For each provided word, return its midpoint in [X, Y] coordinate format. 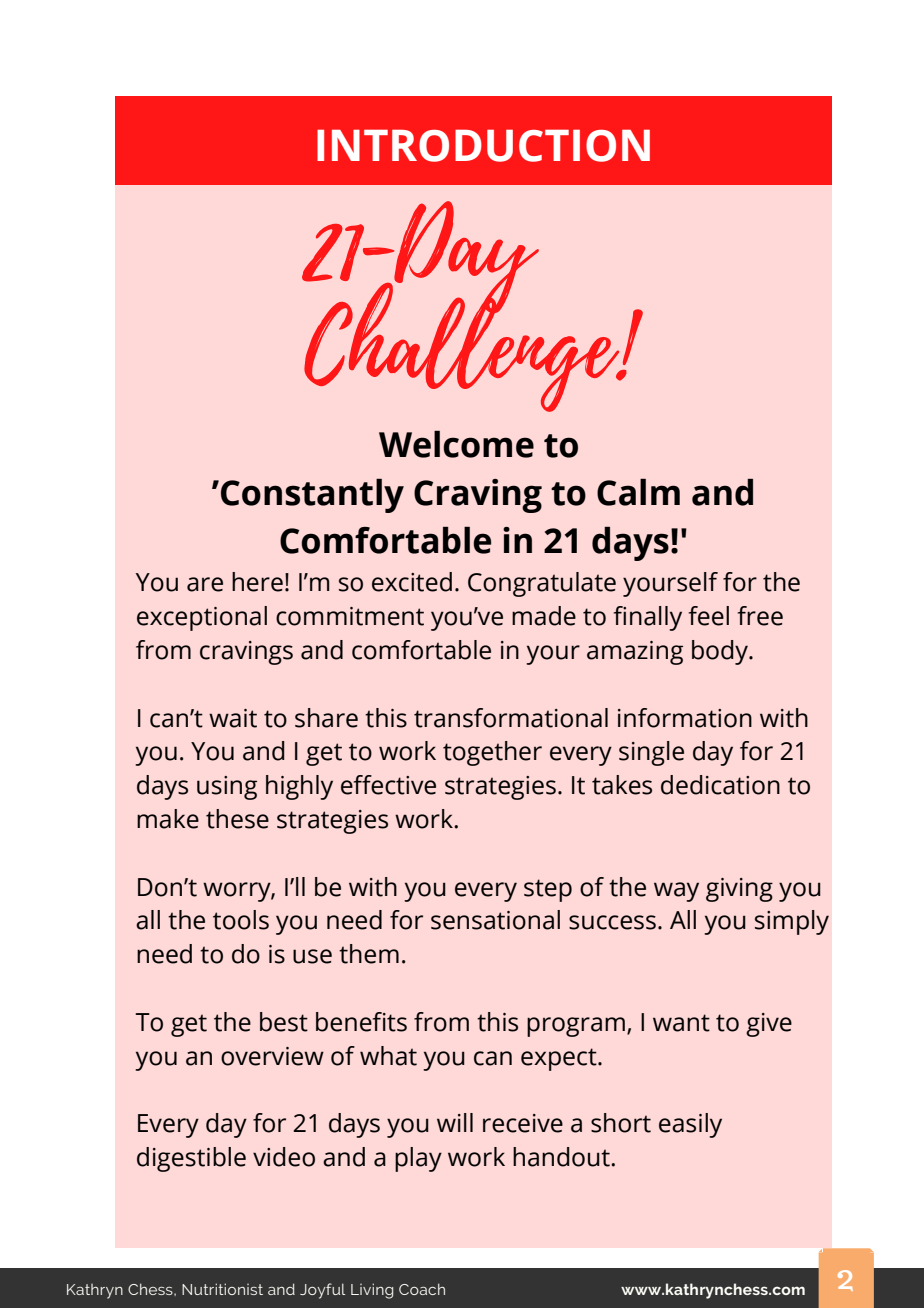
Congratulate [542, 584]
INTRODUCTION [483, 145]
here [257, 582]
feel [708, 616]
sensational [495, 920]
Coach [422, 1289]
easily [690, 1125]
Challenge [463, 346]
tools [241, 920]
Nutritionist [222, 1289]
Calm [638, 492]
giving [739, 890]
